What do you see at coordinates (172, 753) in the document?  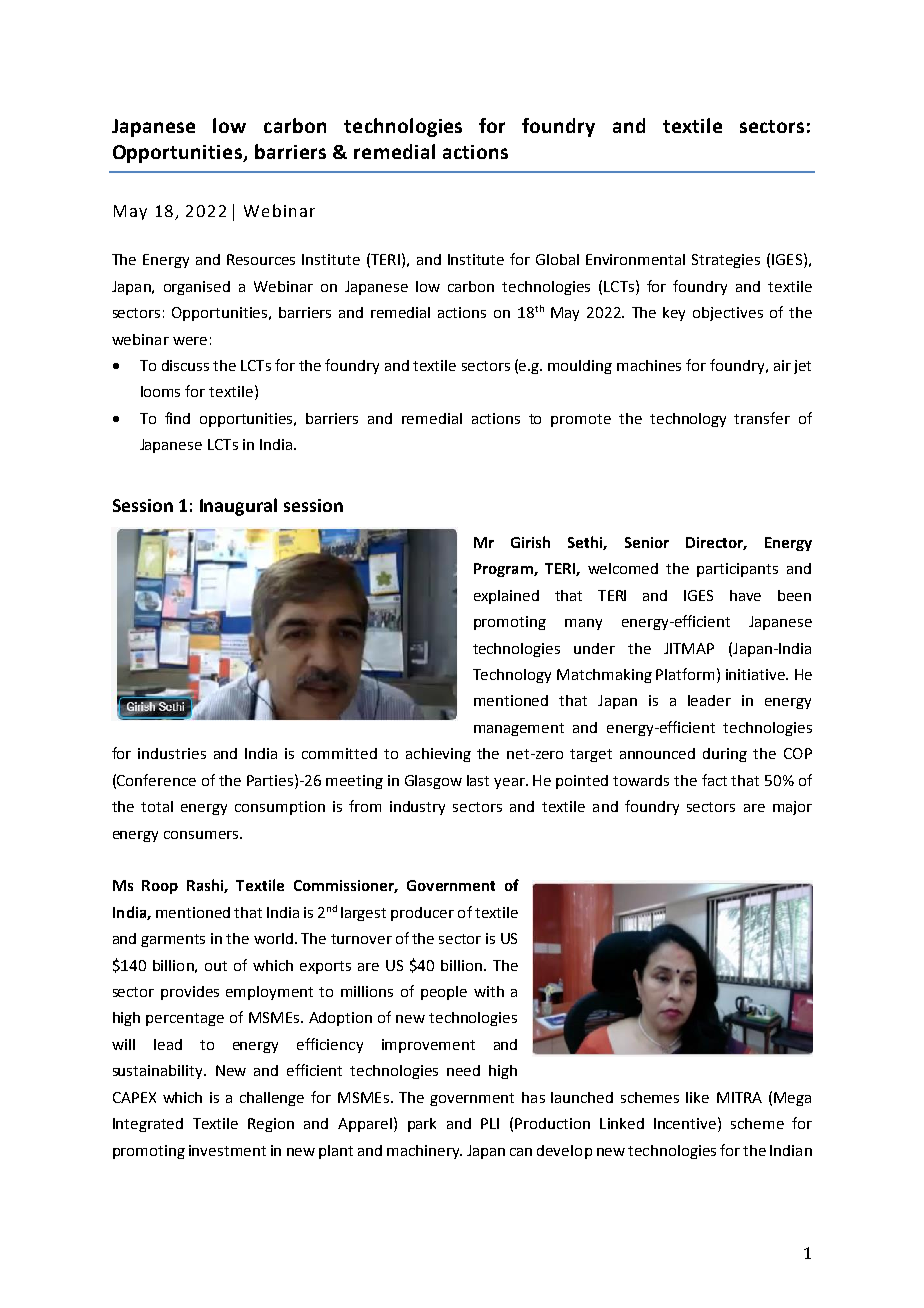 I see `industries` at bounding box center [172, 753].
